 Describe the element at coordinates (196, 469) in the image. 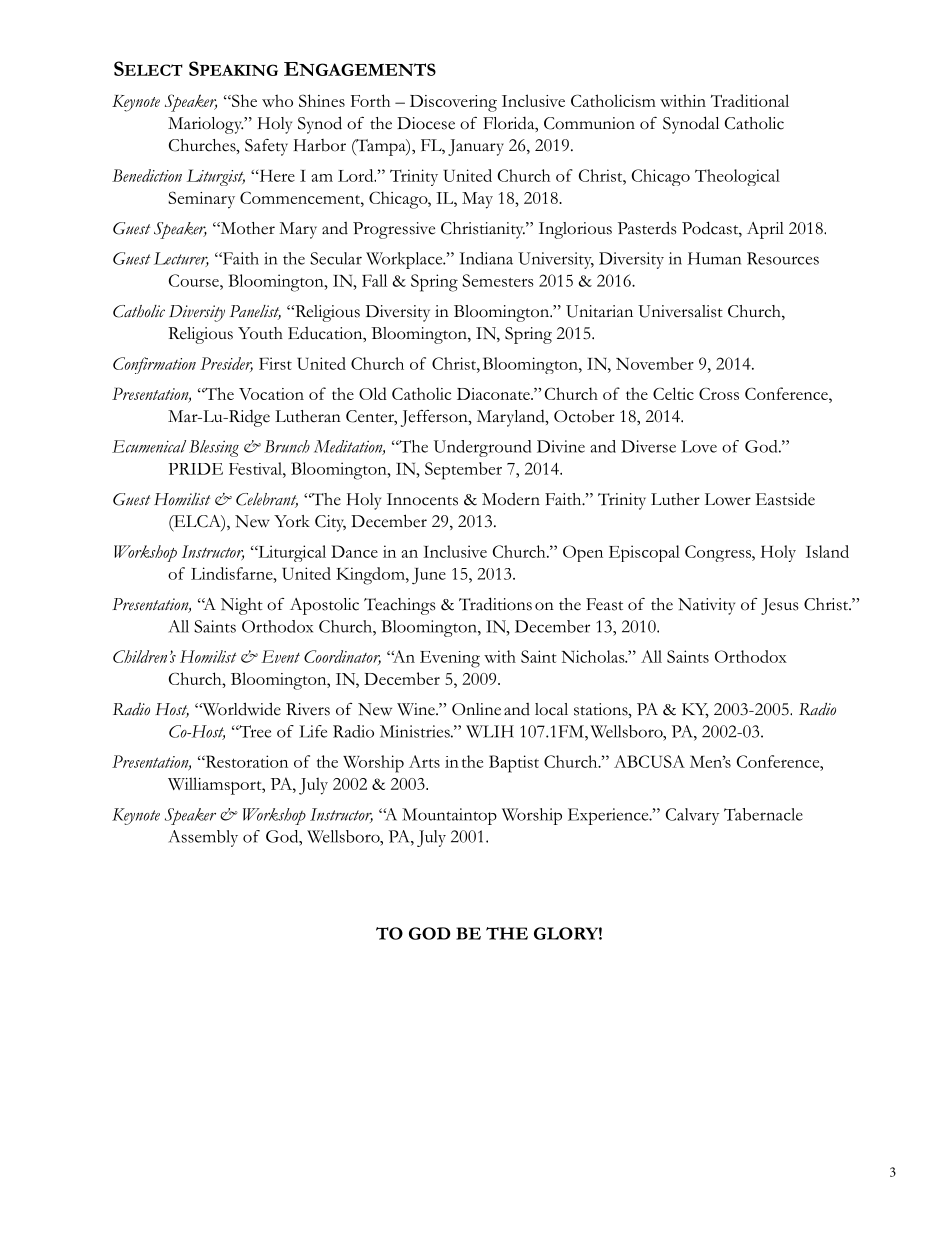

I see `PRIDE` at that location.
